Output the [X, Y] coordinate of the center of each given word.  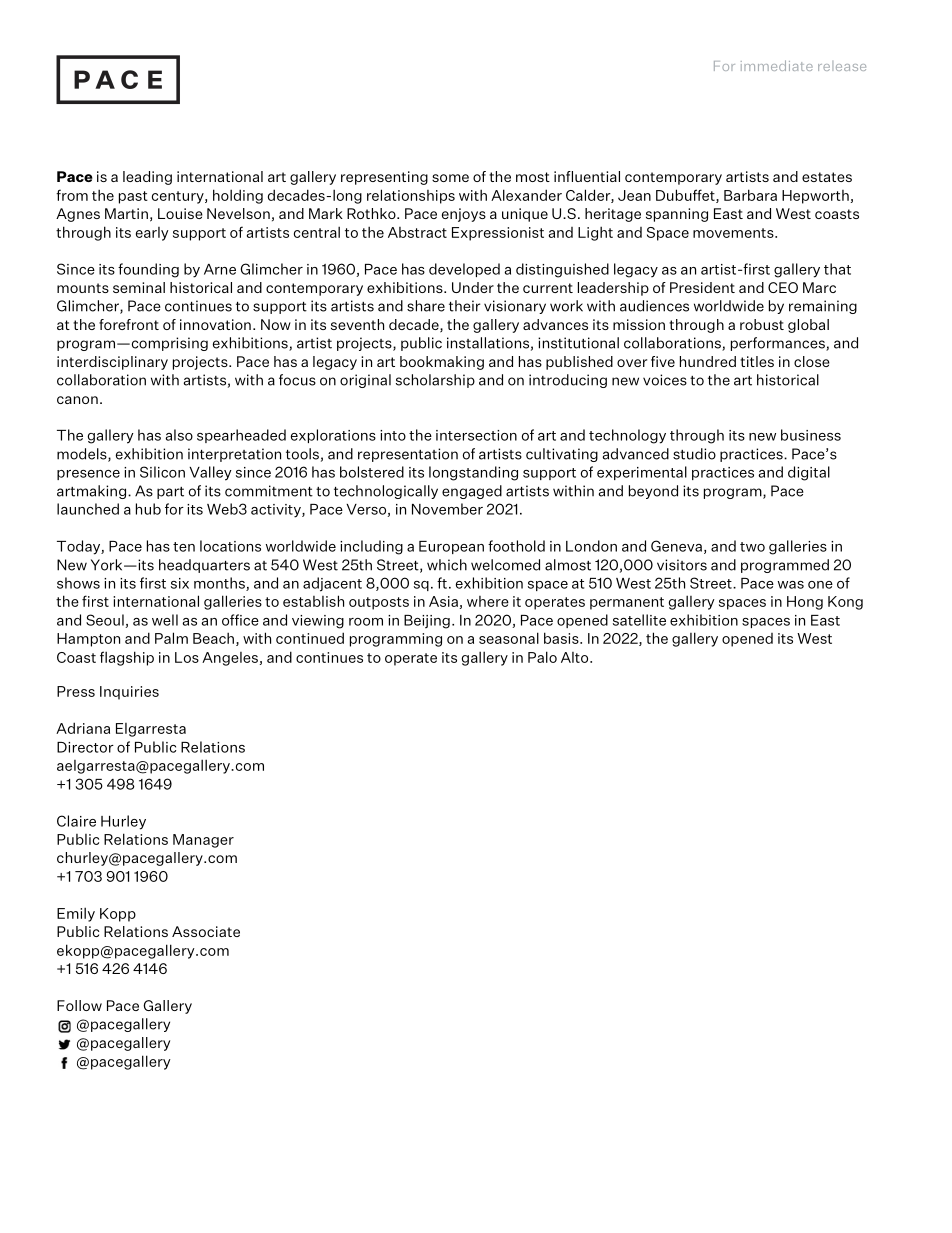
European [451, 547]
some [450, 178]
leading [147, 178]
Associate [206, 931]
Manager [203, 841]
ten [184, 547]
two [752, 547]
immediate [777, 65]
